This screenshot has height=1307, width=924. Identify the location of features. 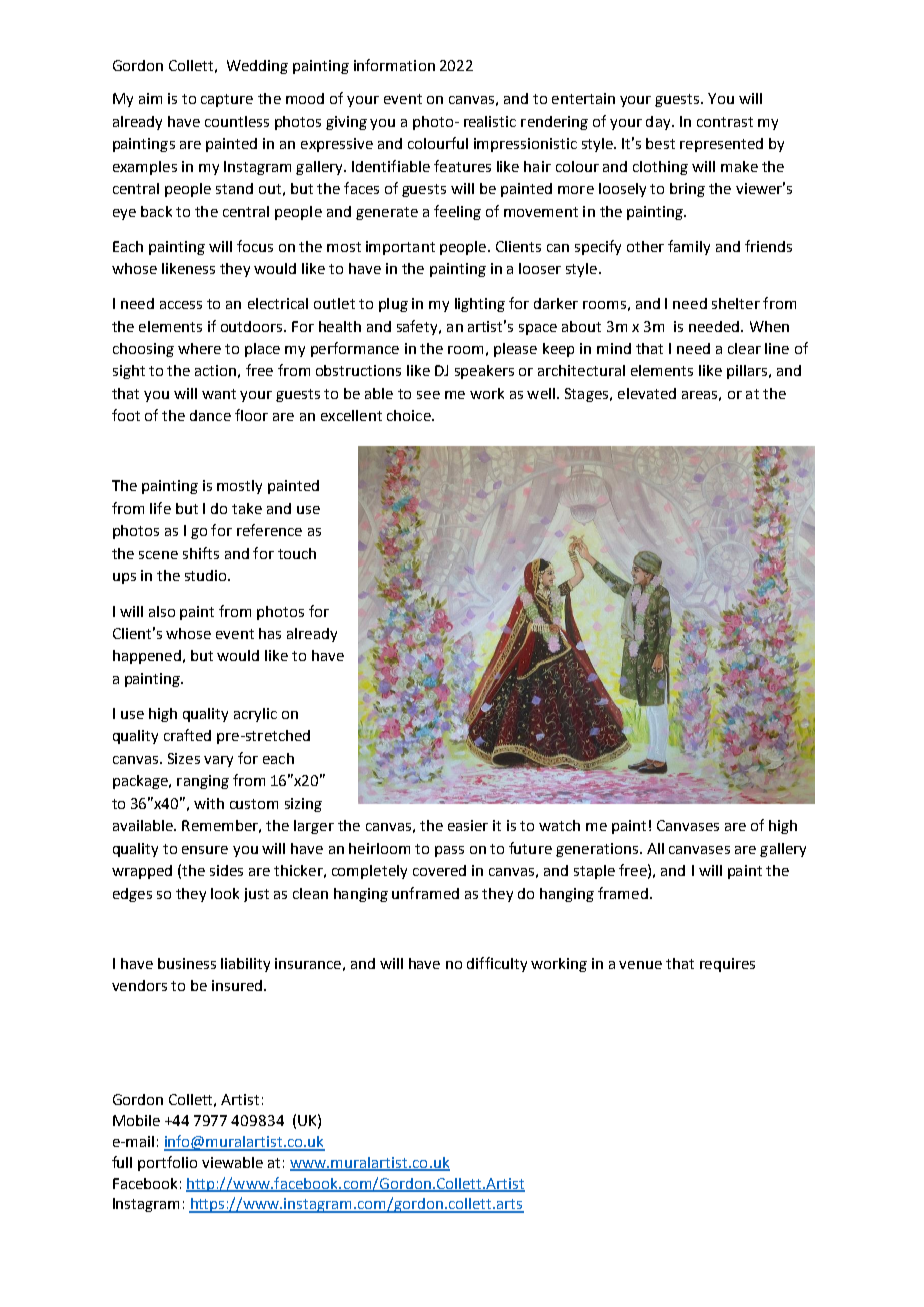
(462, 166).
